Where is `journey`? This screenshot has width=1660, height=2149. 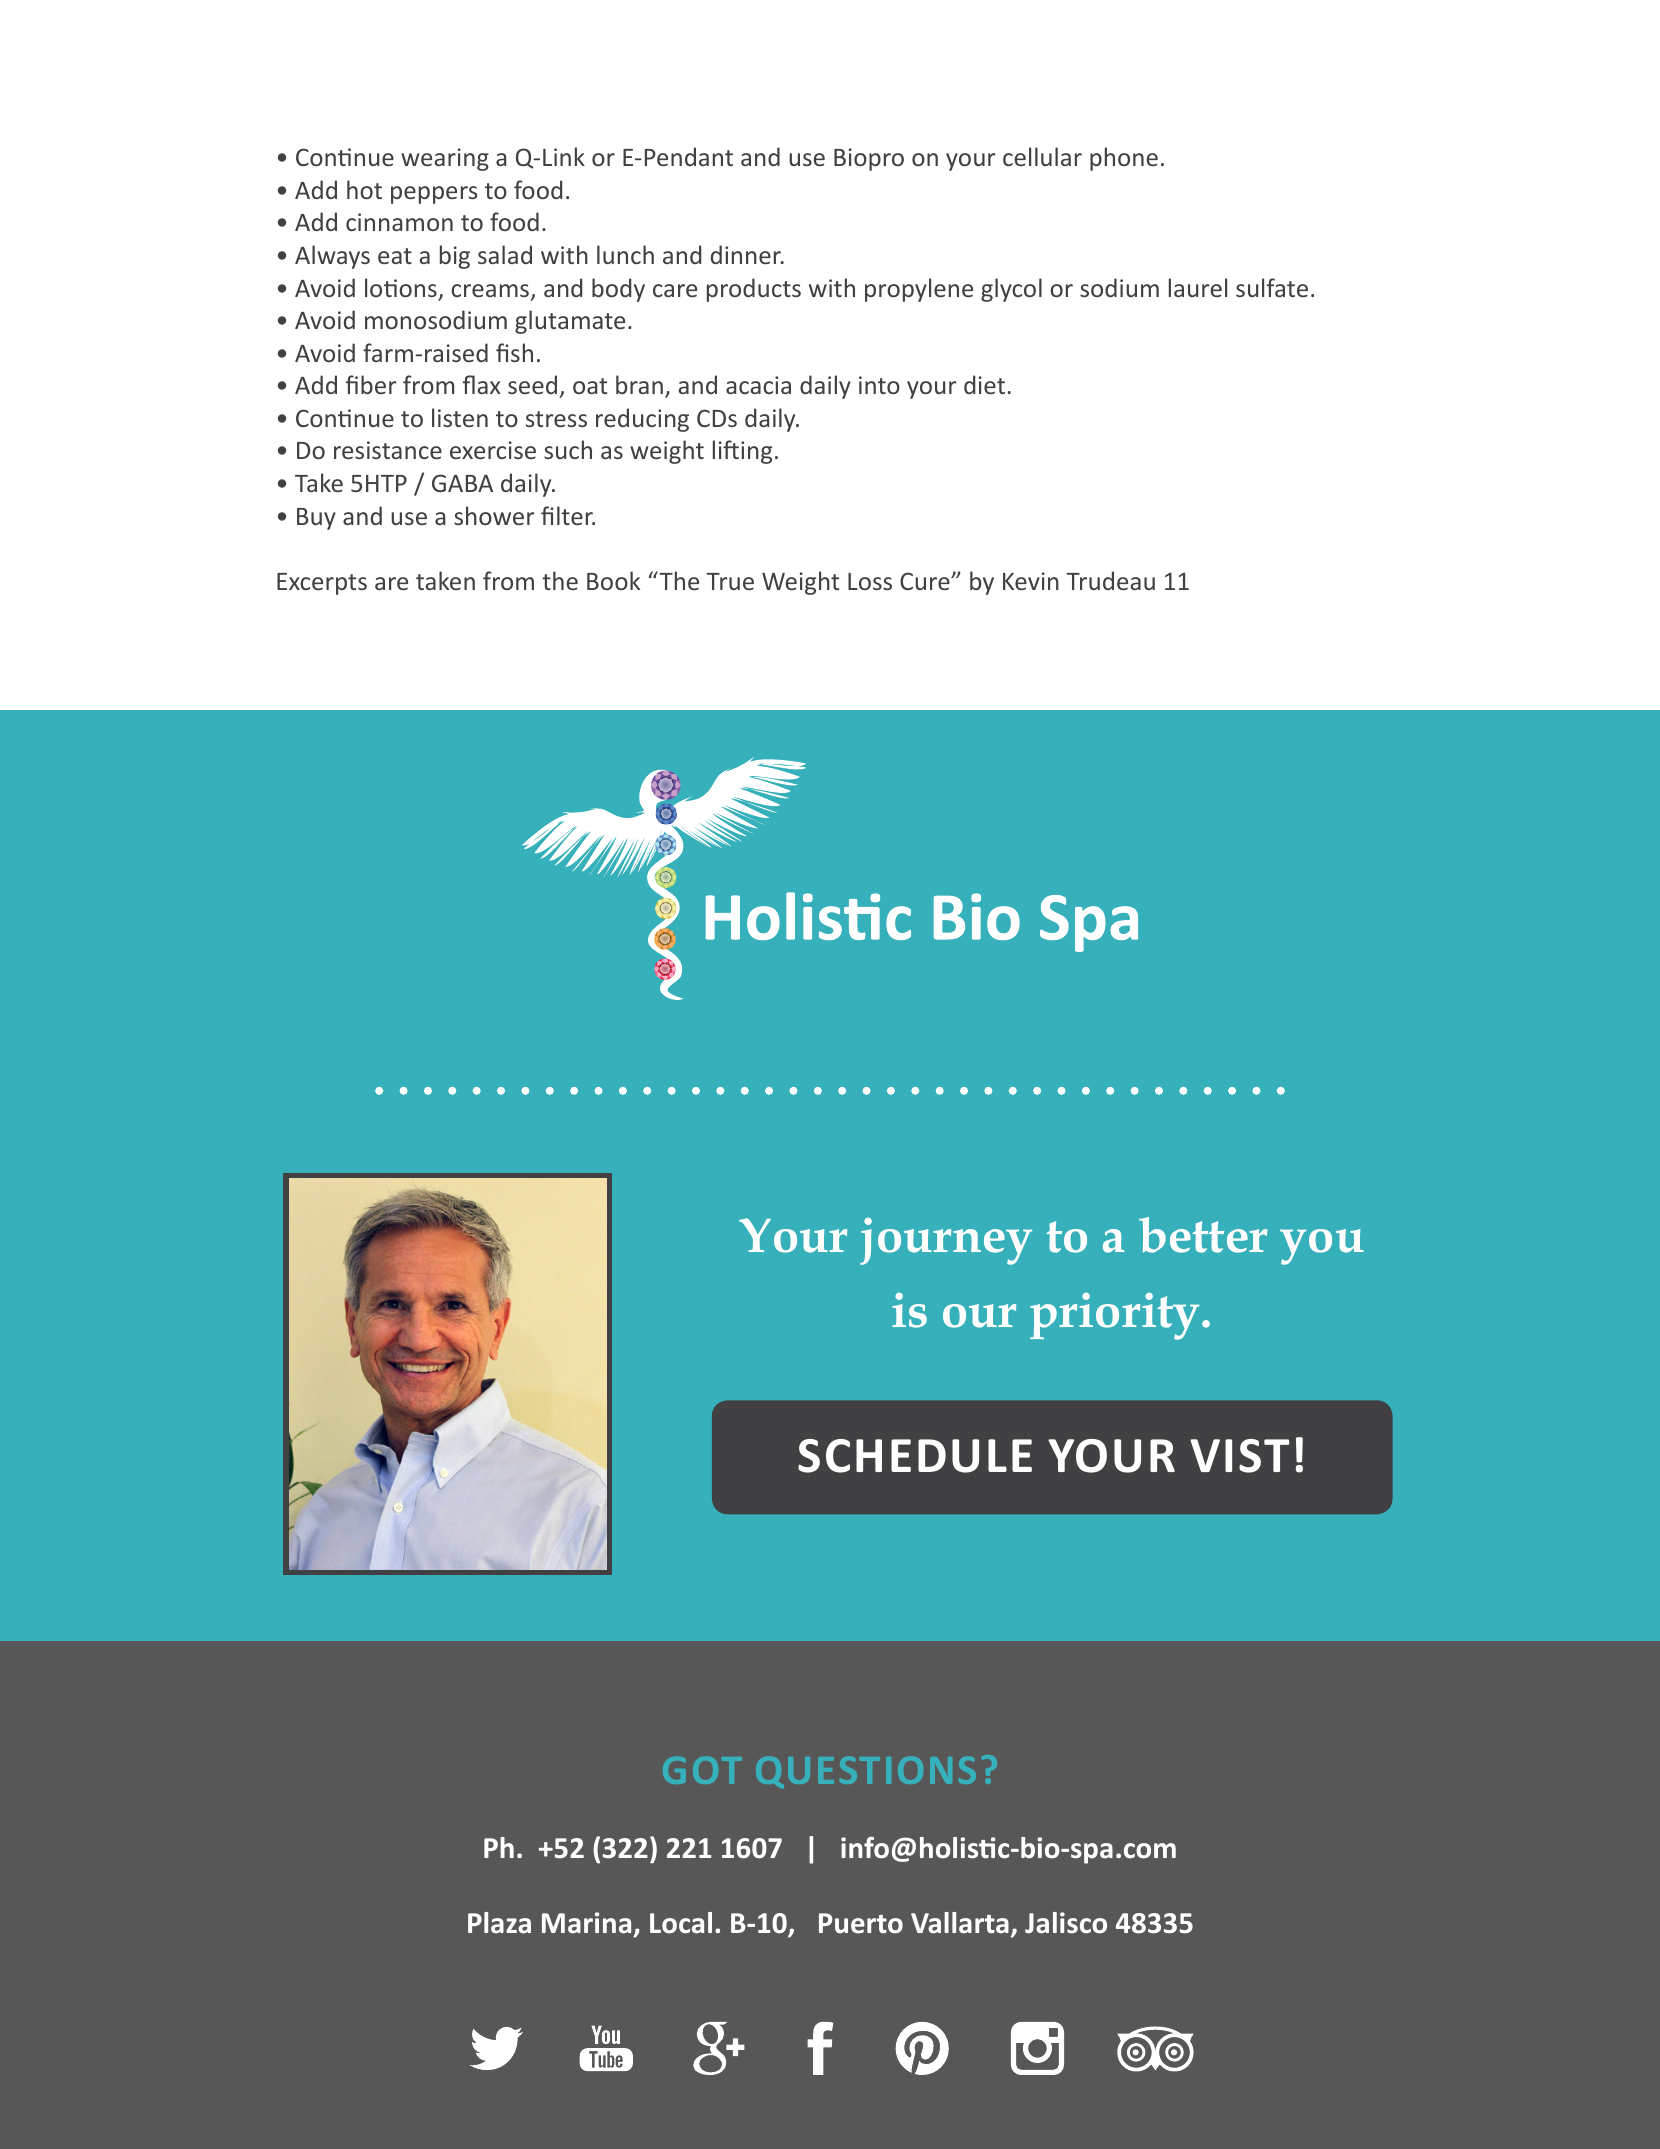 journey is located at coordinates (946, 1241).
